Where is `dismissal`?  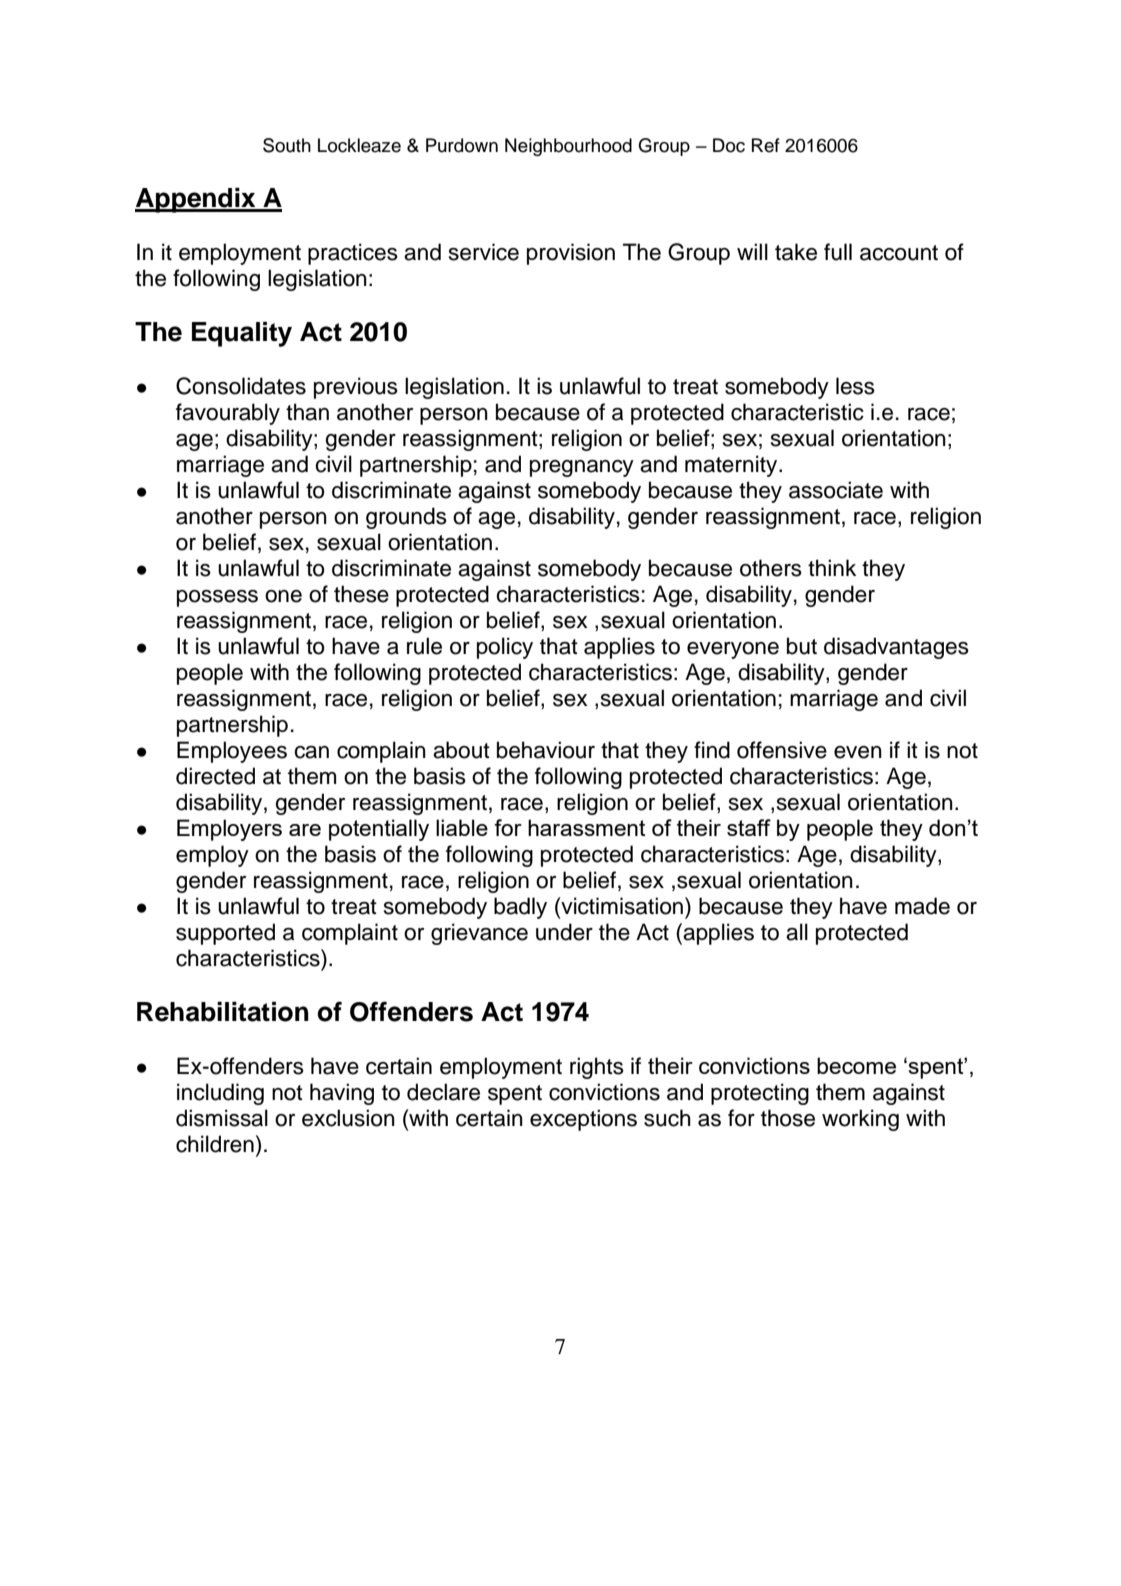 dismissal is located at coordinates (222, 1118).
